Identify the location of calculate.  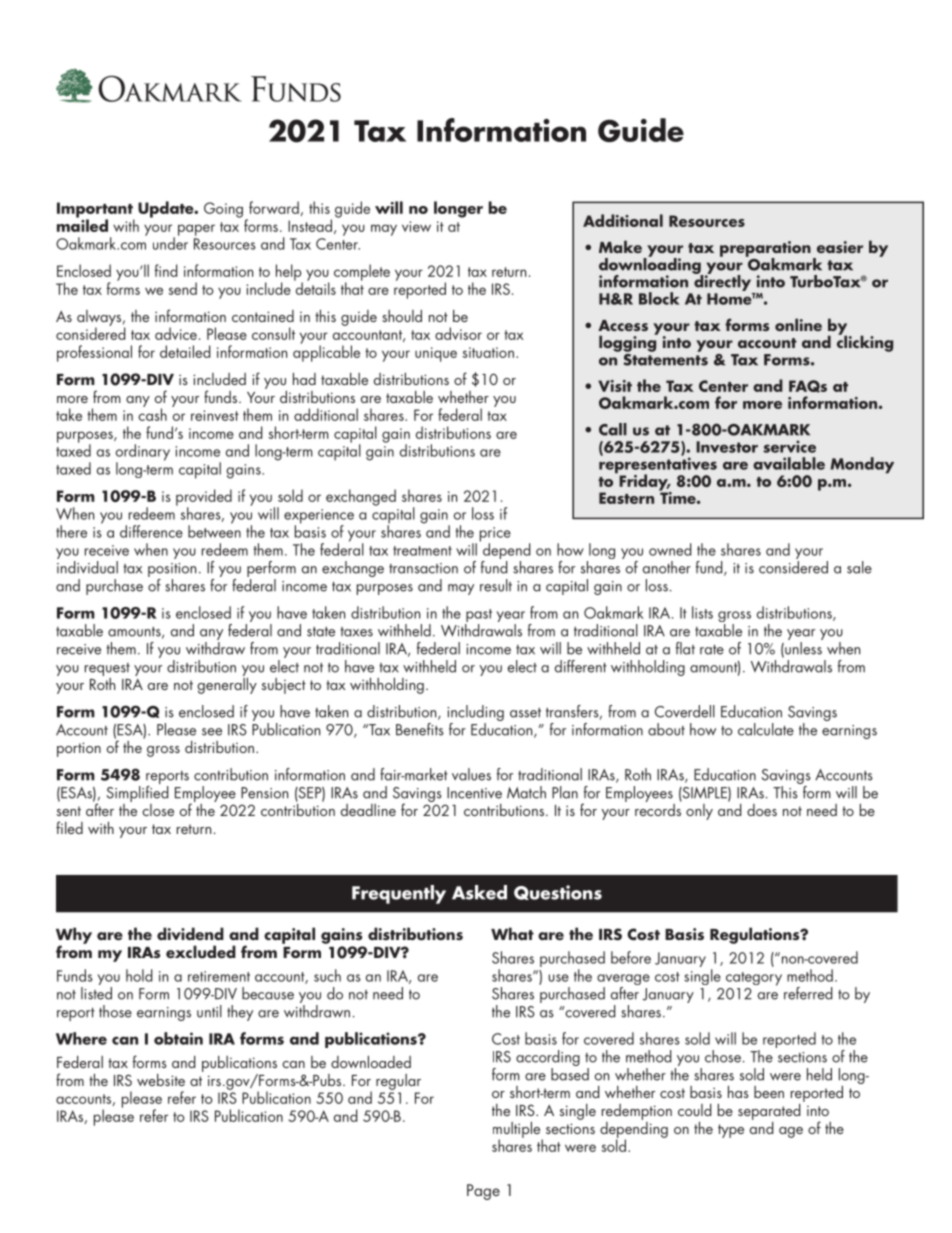
(766, 729).
